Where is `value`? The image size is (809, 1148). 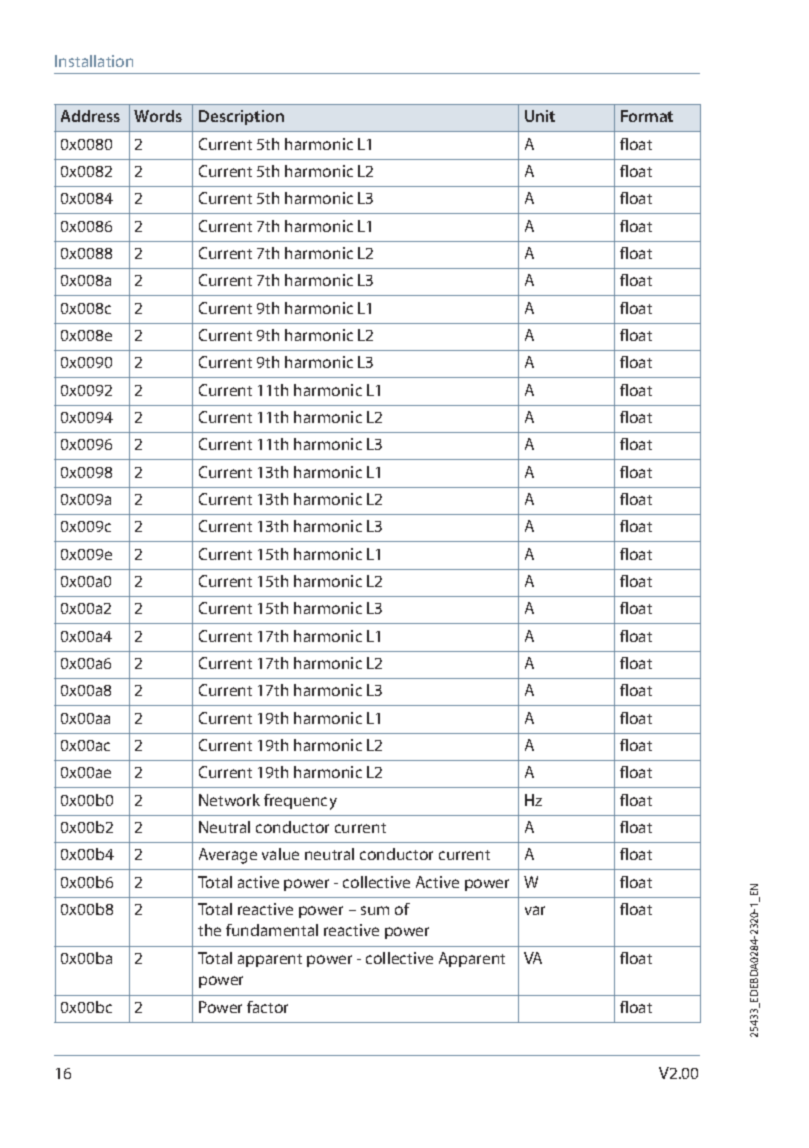 value is located at coordinates (280, 854).
